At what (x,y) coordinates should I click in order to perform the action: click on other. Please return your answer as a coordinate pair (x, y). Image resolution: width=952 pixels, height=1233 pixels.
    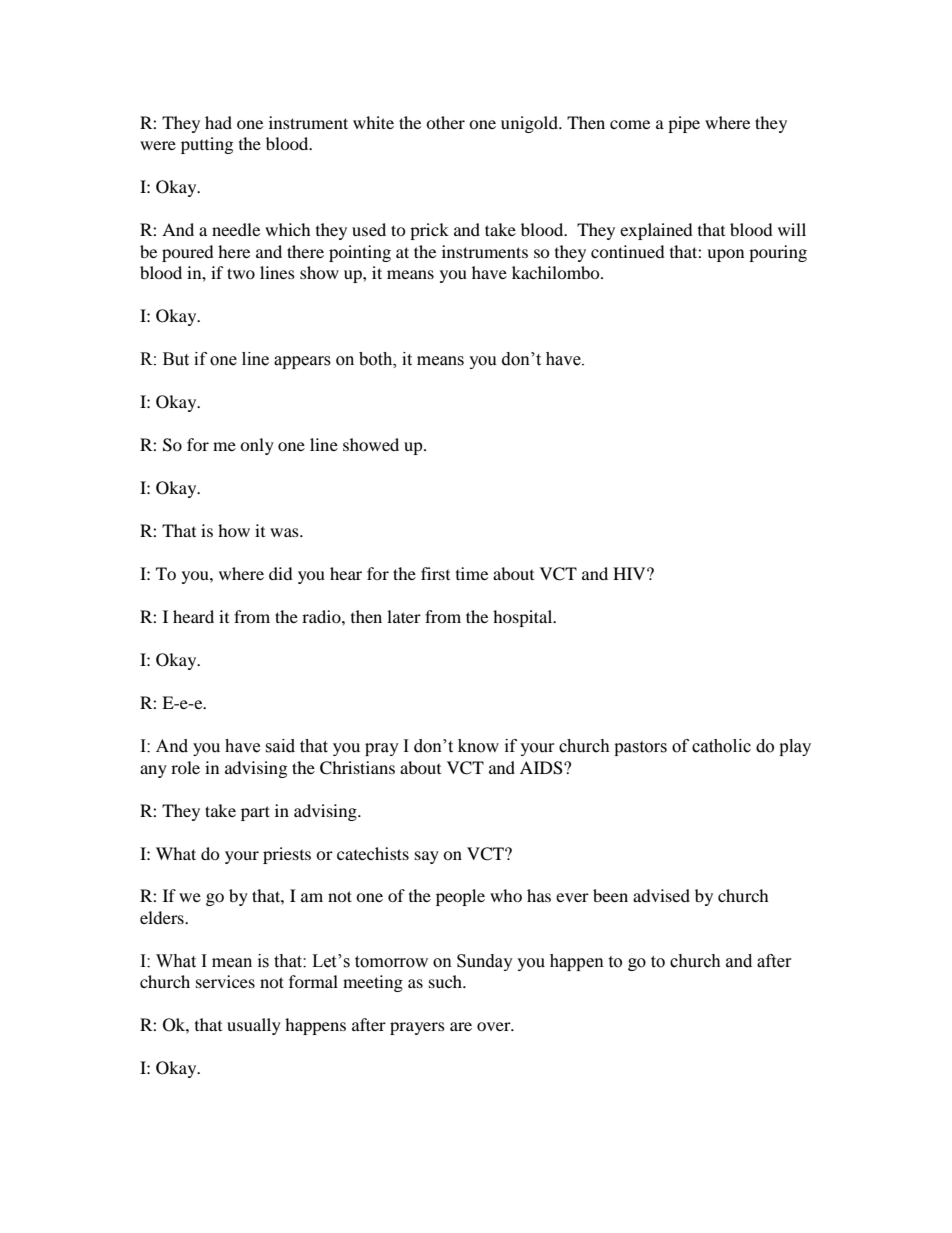
    Looking at the image, I should click on (445, 122).
